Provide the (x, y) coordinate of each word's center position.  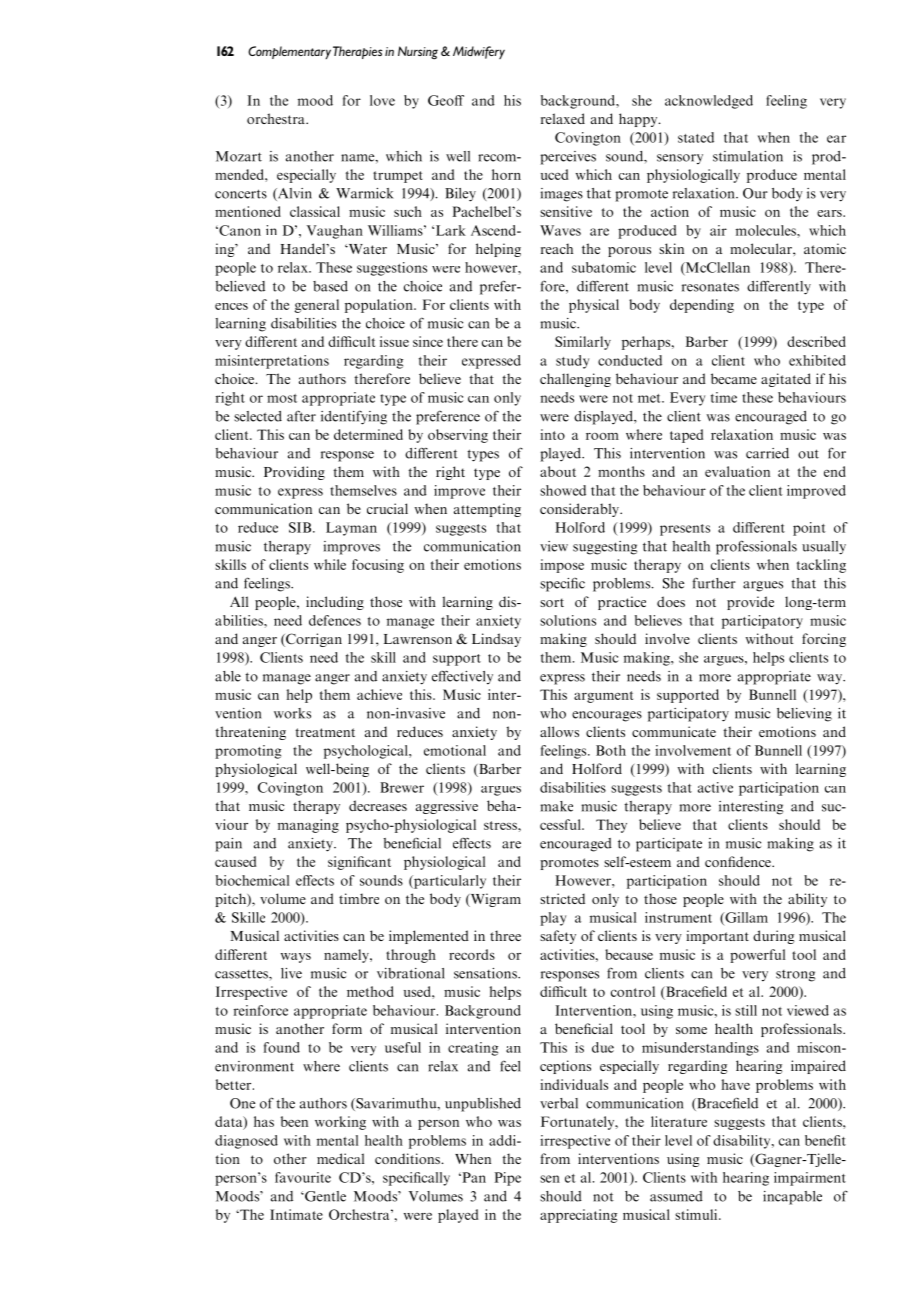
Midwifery (479, 52)
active (715, 787)
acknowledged (709, 102)
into (552, 434)
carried (767, 453)
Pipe (508, 1179)
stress (501, 825)
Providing (294, 473)
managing (308, 826)
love (382, 100)
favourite (303, 1177)
